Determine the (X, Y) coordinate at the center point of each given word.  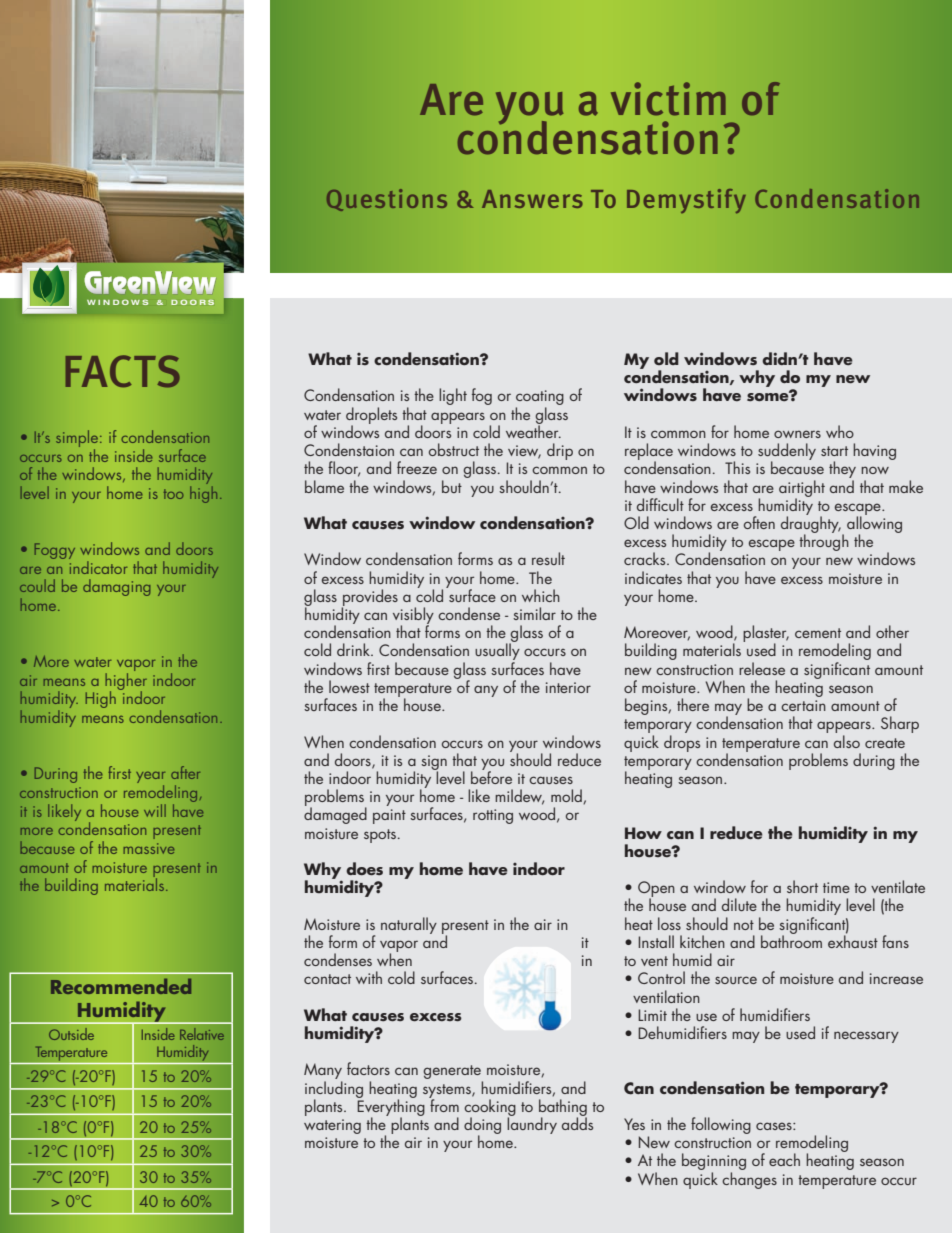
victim (668, 99)
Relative (202, 1034)
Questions (387, 200)
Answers (532, 199)
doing (482, 1126)
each (784, 1159)
